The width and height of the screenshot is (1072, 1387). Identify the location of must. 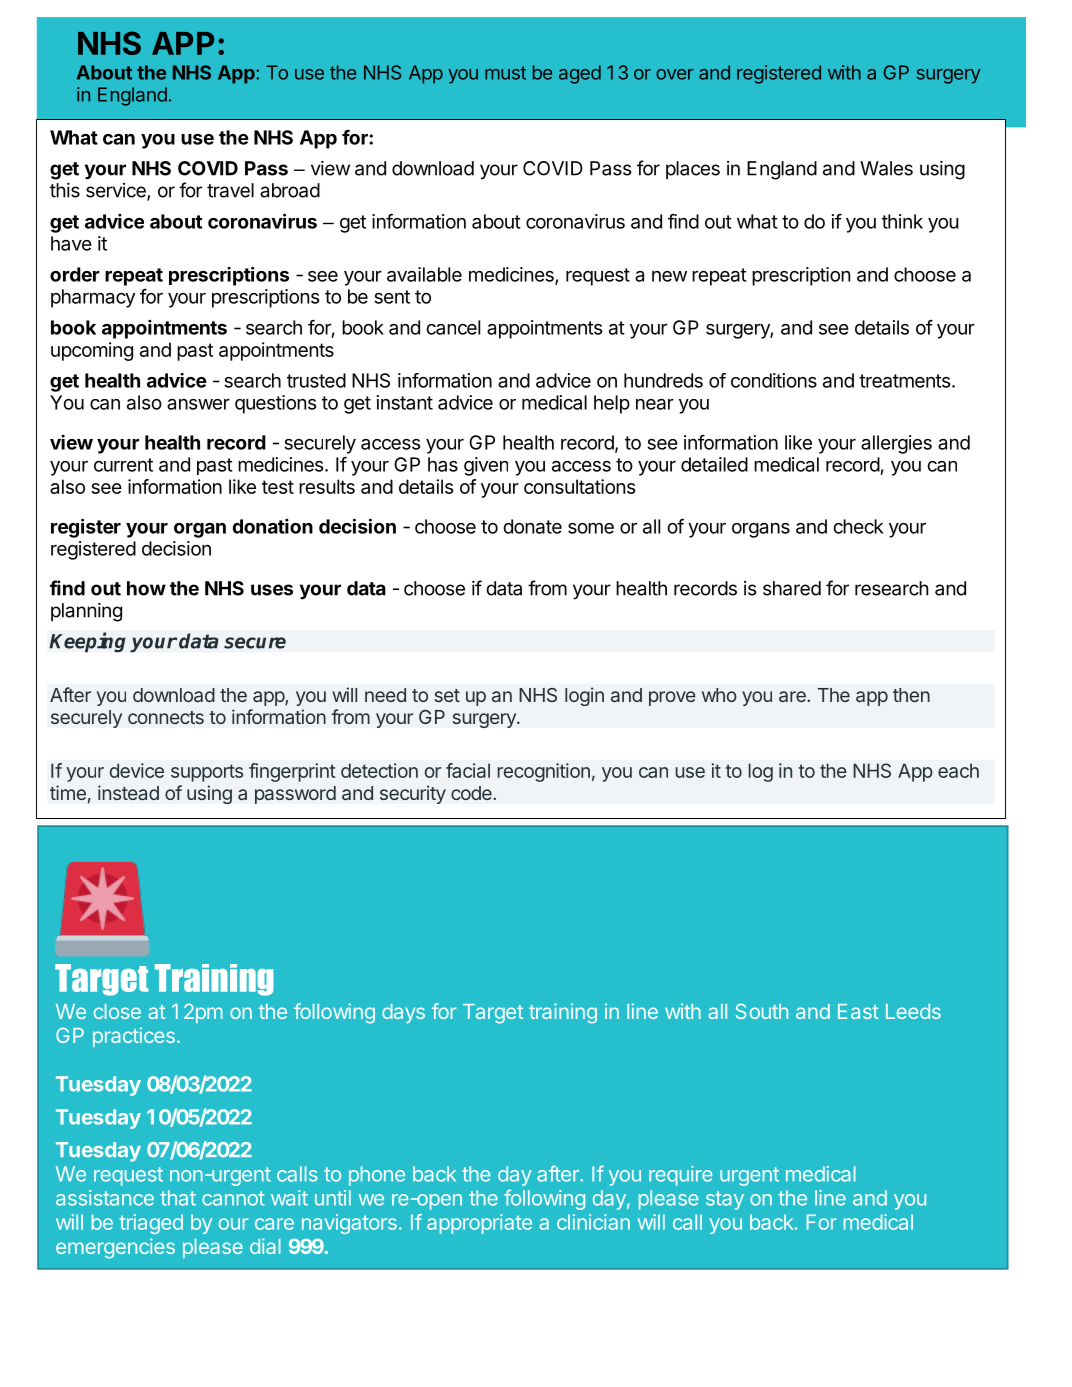
(505, 73).
